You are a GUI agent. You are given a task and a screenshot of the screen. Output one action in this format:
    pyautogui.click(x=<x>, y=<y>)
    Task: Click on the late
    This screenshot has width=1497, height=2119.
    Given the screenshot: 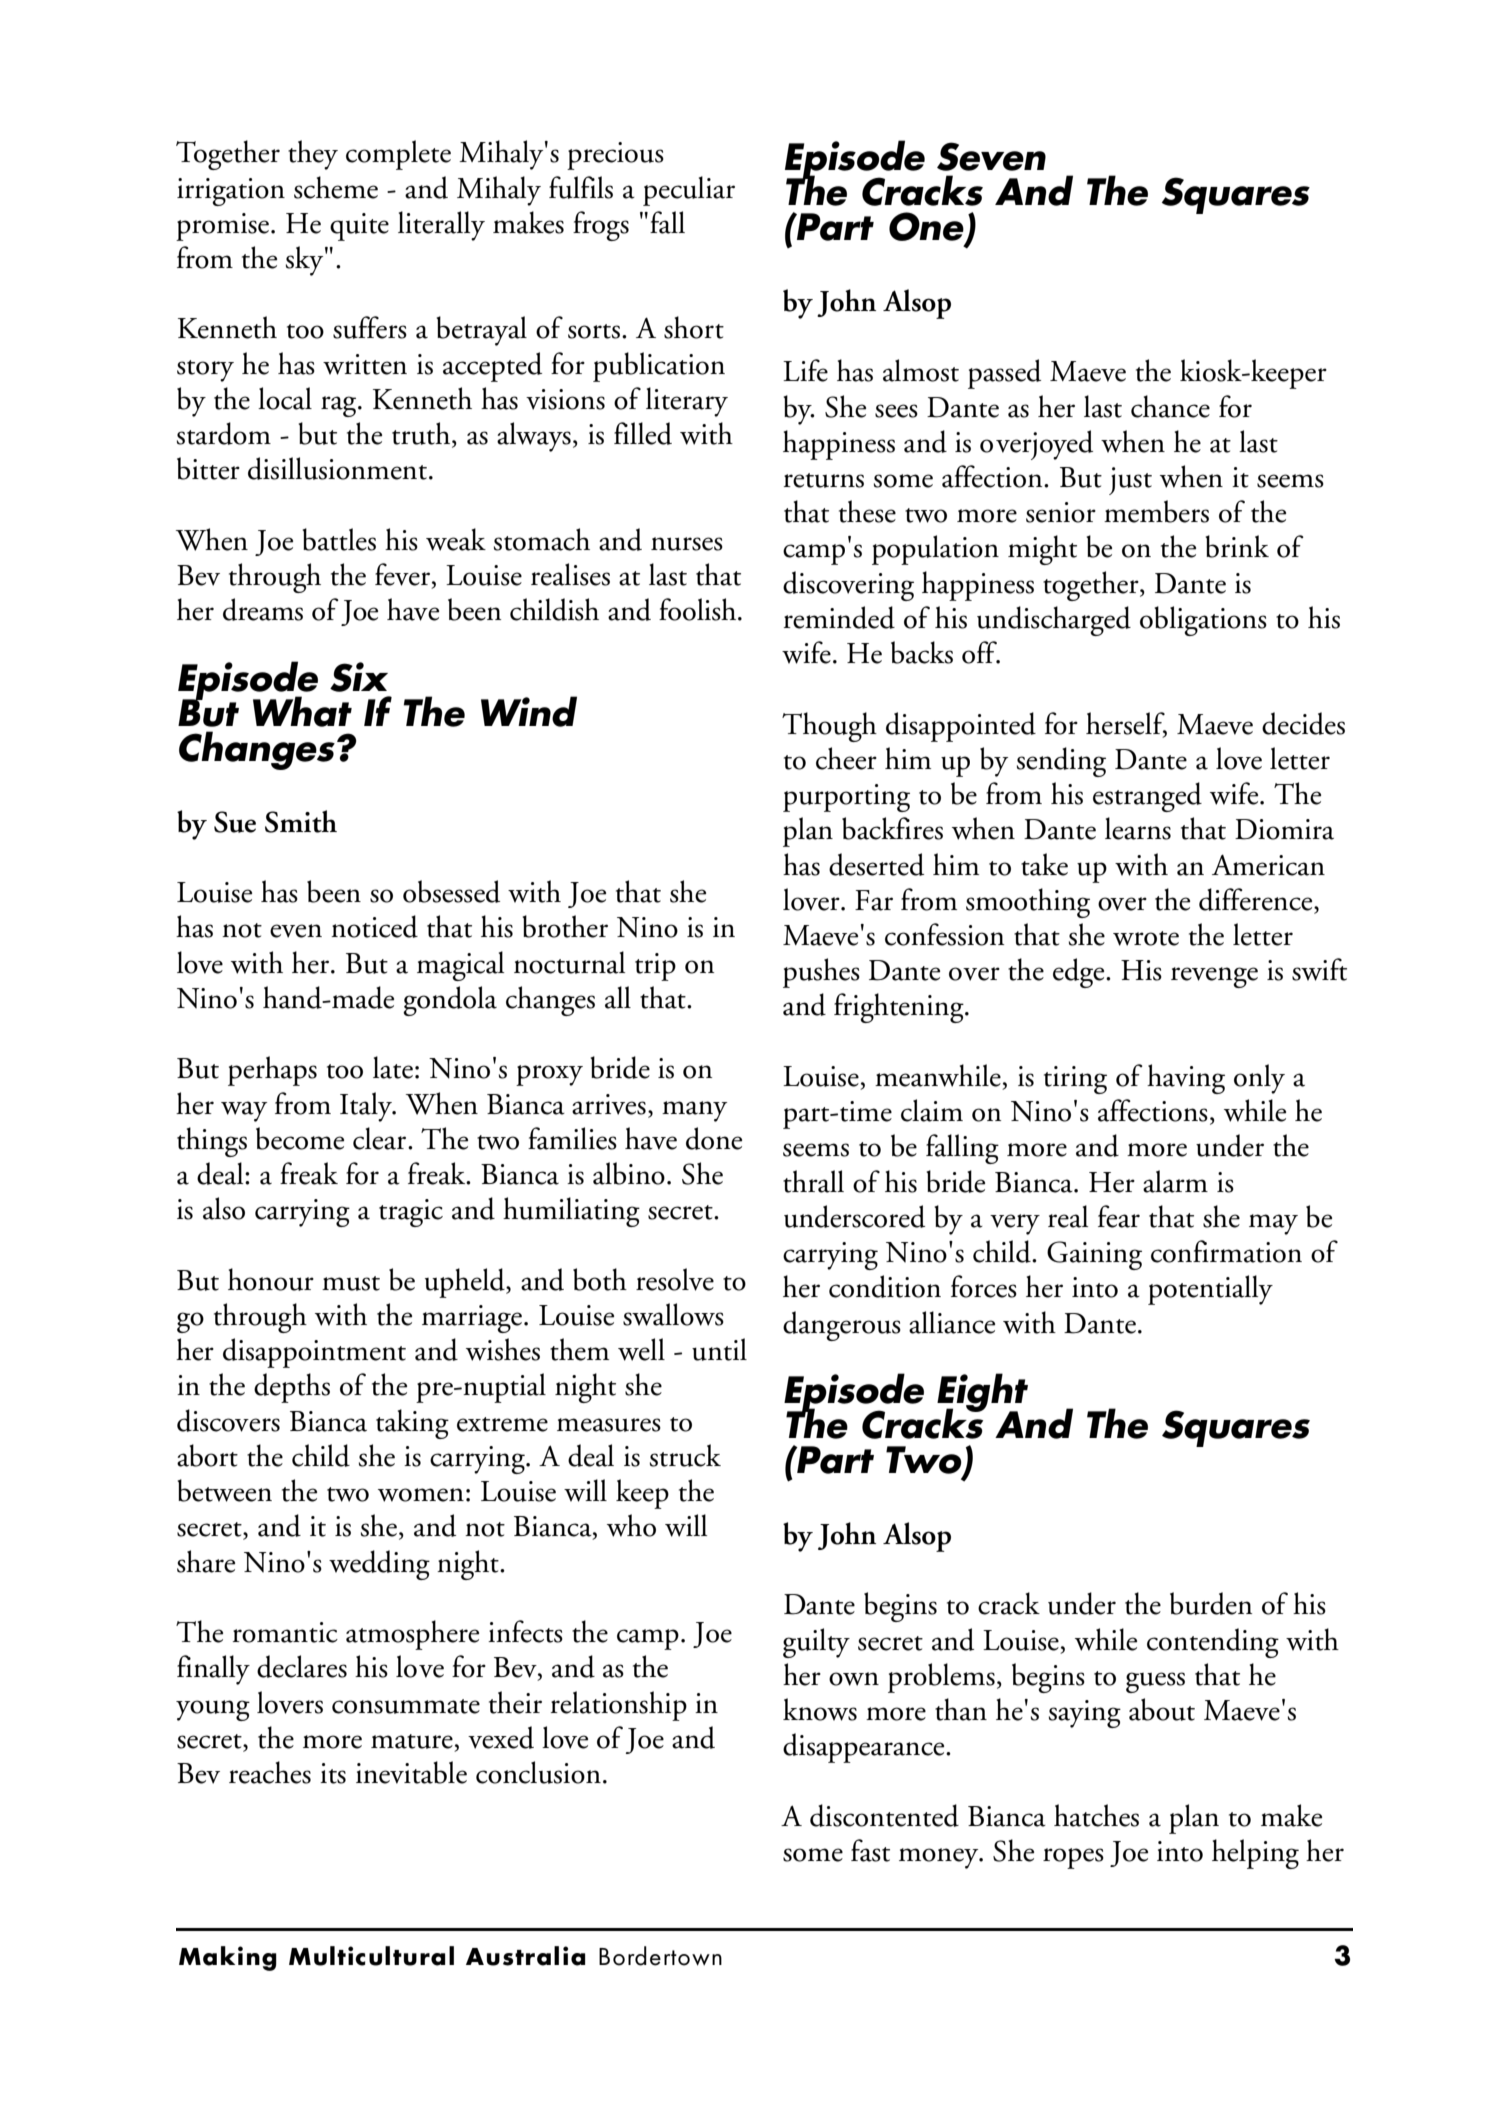 What is the action you would take?
    pyautogui.click(x=393, y=1067)
